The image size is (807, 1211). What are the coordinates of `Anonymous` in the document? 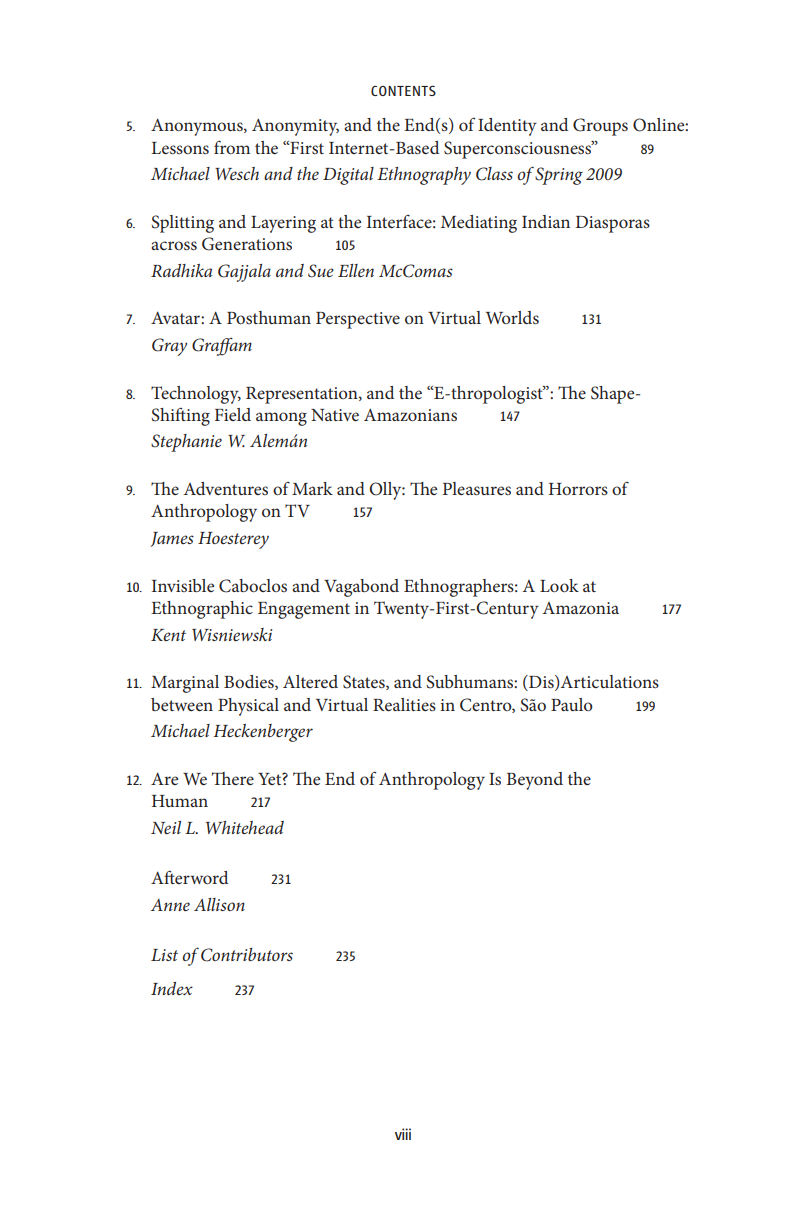 It's located at (198, 127).
